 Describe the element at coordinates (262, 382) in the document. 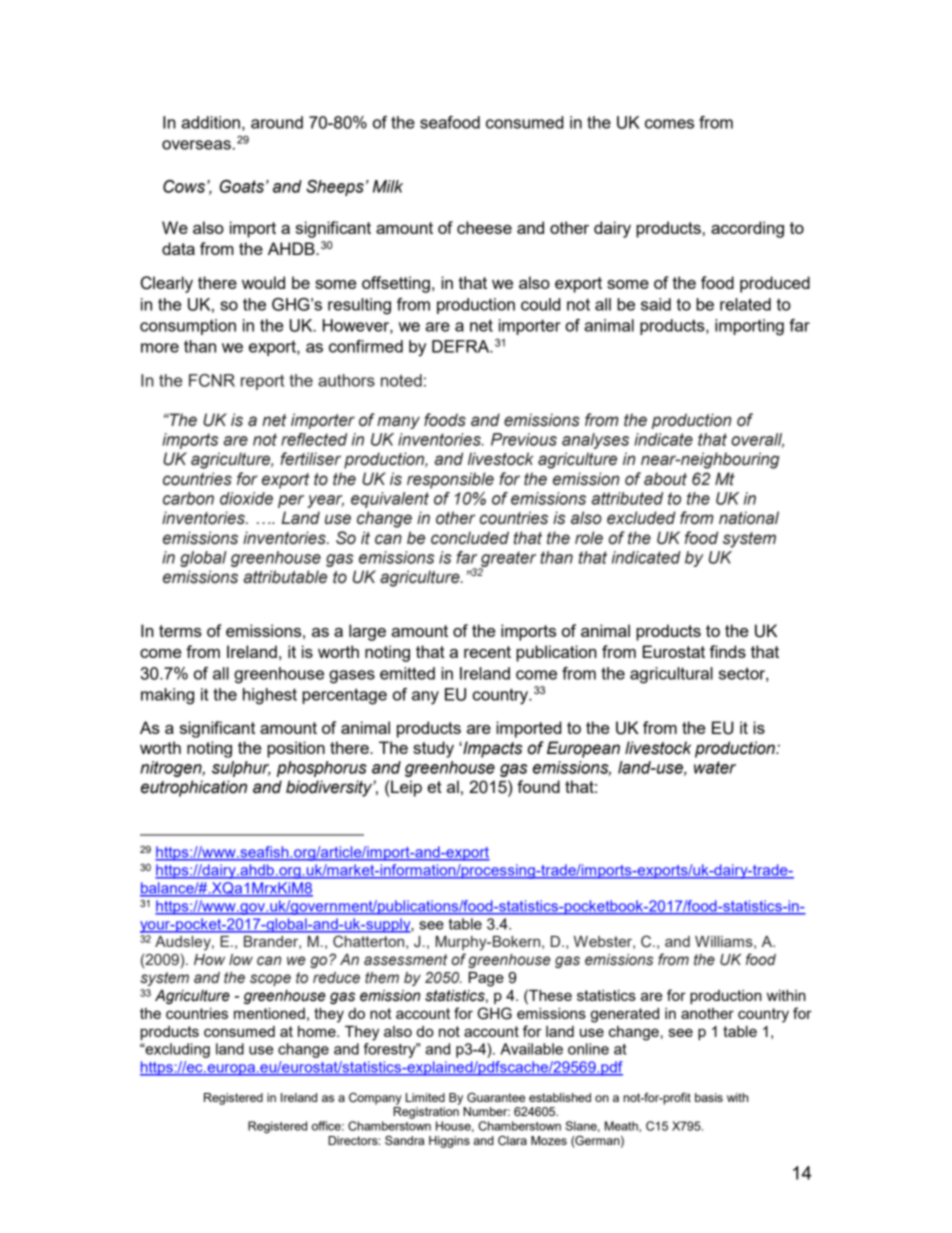

I see `report` at that location.
